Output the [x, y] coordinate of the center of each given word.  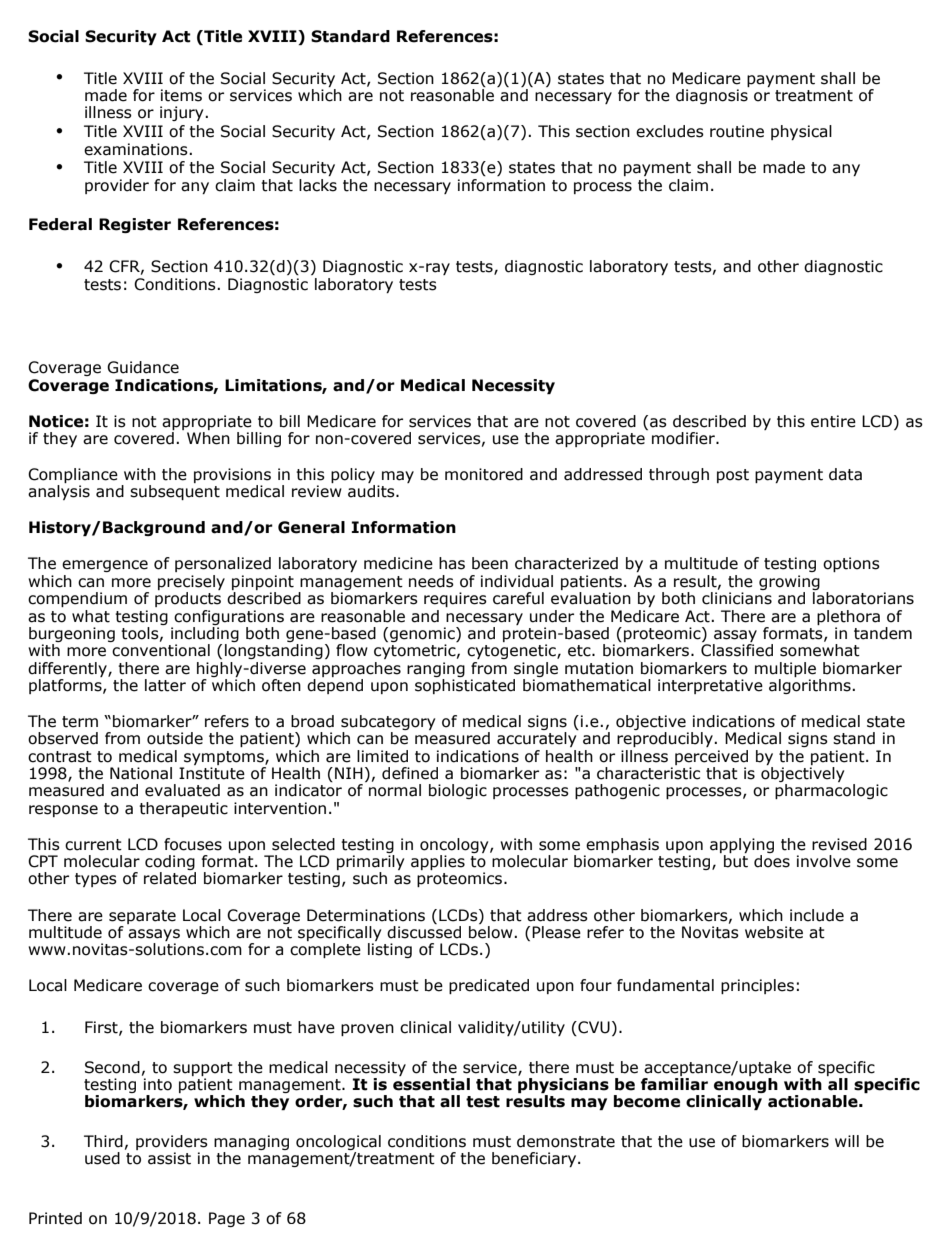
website [774, 932]
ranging [436, 669]
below [492, 931]
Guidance [143, 367]
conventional [161, 650]
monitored [484, 474]
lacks [318, 185]
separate [142, 917]
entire [833, 421]
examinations [137, 149]
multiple [785, 669]
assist [169, 1158]
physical [801, 132]
